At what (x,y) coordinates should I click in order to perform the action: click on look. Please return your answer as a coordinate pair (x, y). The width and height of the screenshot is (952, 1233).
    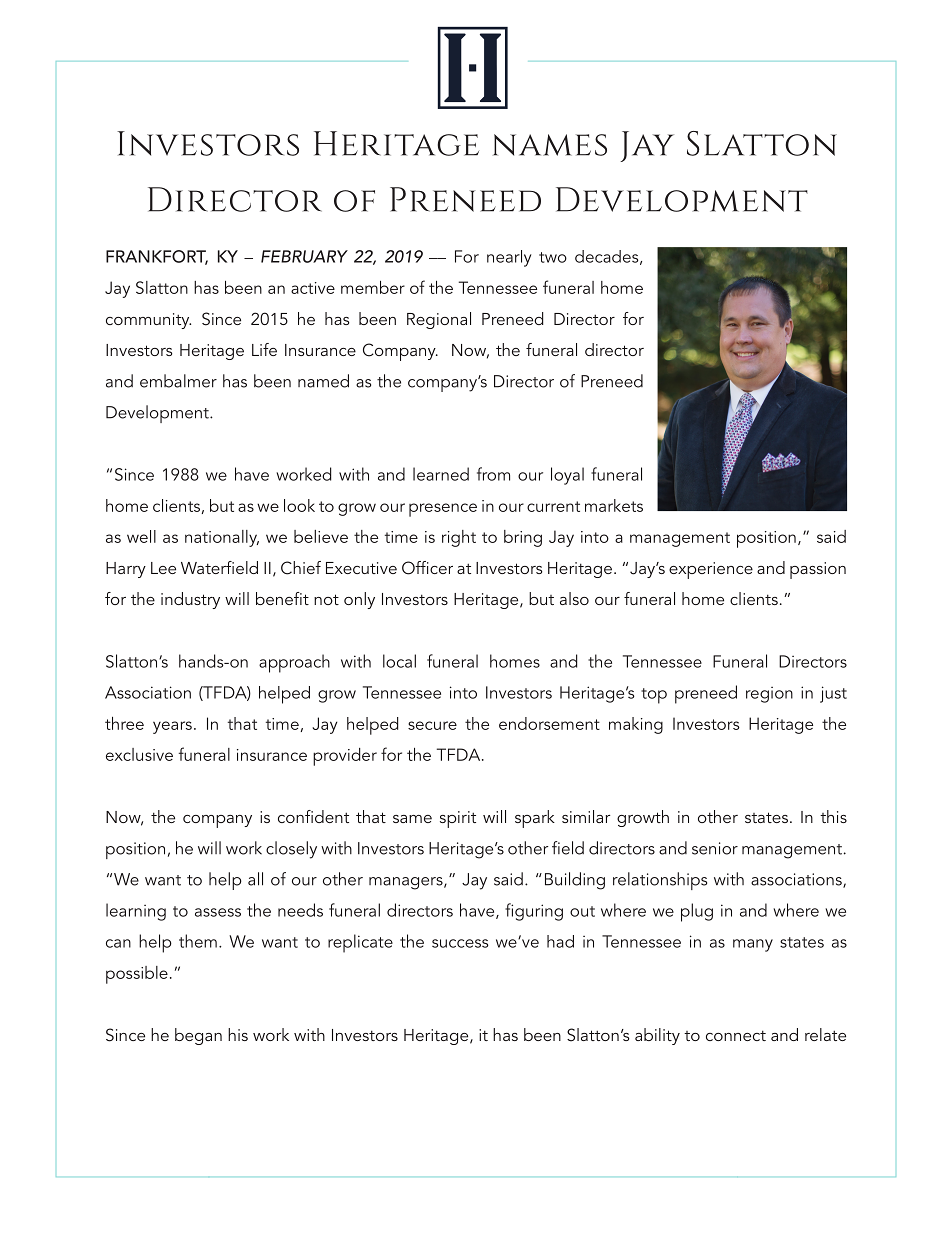
    Looking at the image, I should click on (299, 505).
